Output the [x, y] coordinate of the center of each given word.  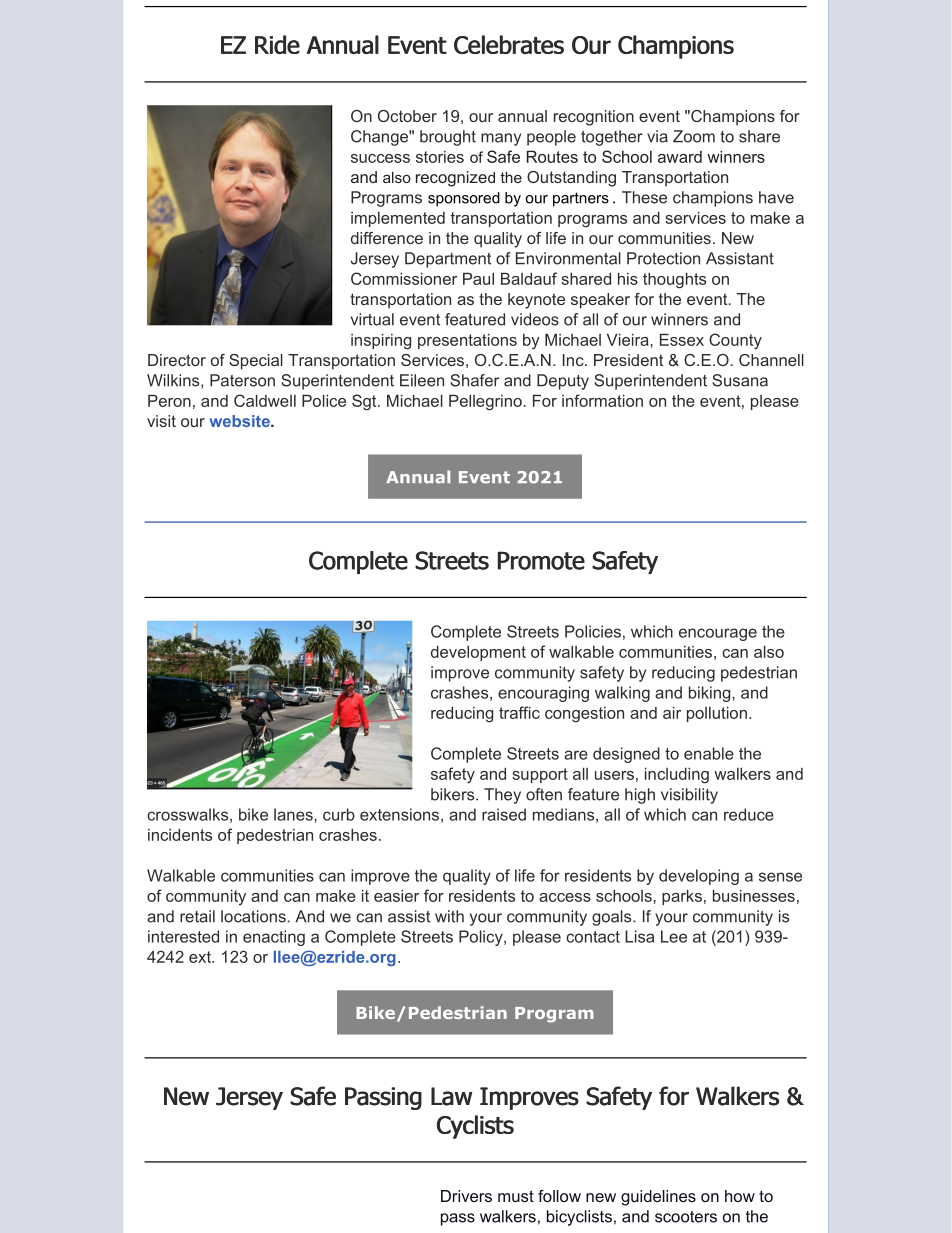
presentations [467, 341]
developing [699, 877]
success [380, 158]
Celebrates [509, 44]
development [478, 653]
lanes [294, 814]
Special [256, 362]
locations [254, 916]
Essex [682, 339]
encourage [718, 634]
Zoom [694, 136]
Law [452, 1096]
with [449, 916]
